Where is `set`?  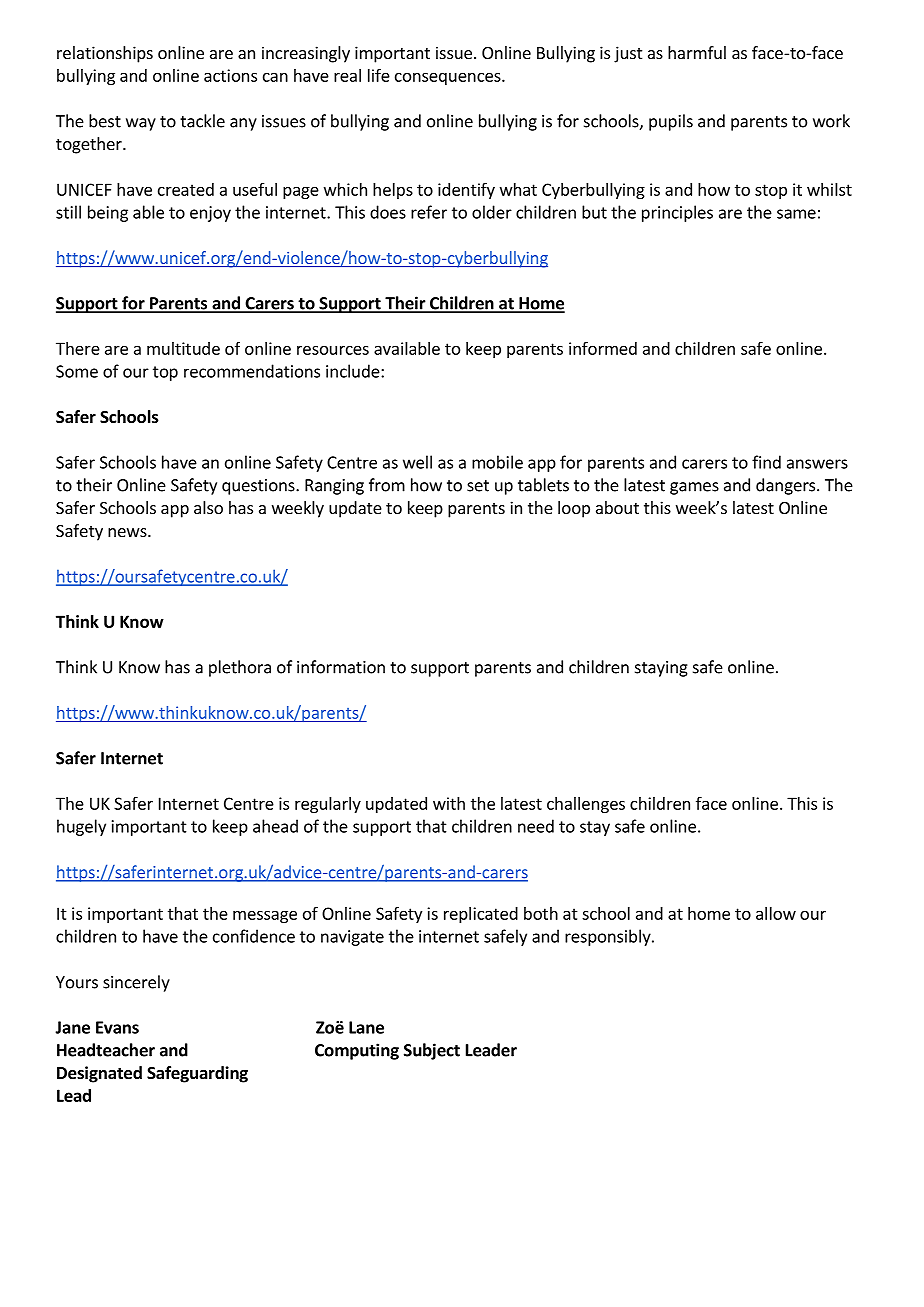
set is located at coordinates (478, 486).
